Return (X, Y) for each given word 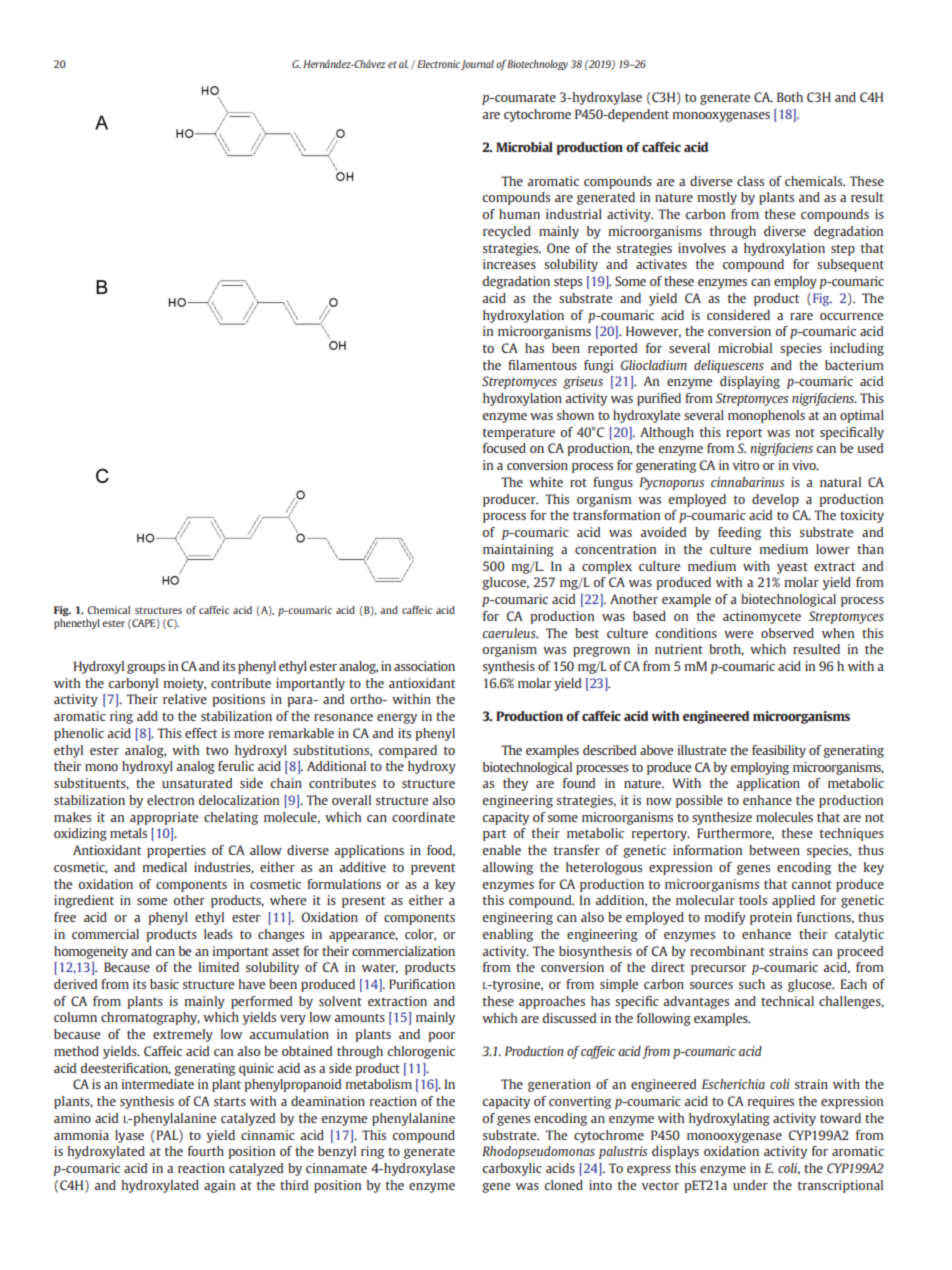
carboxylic (512, 1169)
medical (165, 867)
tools (753, 900)
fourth (206, 1151)
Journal (477, 65)
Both (790, 97)
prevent (433, 869)
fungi (598, 366)
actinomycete (762, 617)
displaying (750, 382)
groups (146, 669)
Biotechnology (537, 65)
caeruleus (510, 633)
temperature (519, 434)
